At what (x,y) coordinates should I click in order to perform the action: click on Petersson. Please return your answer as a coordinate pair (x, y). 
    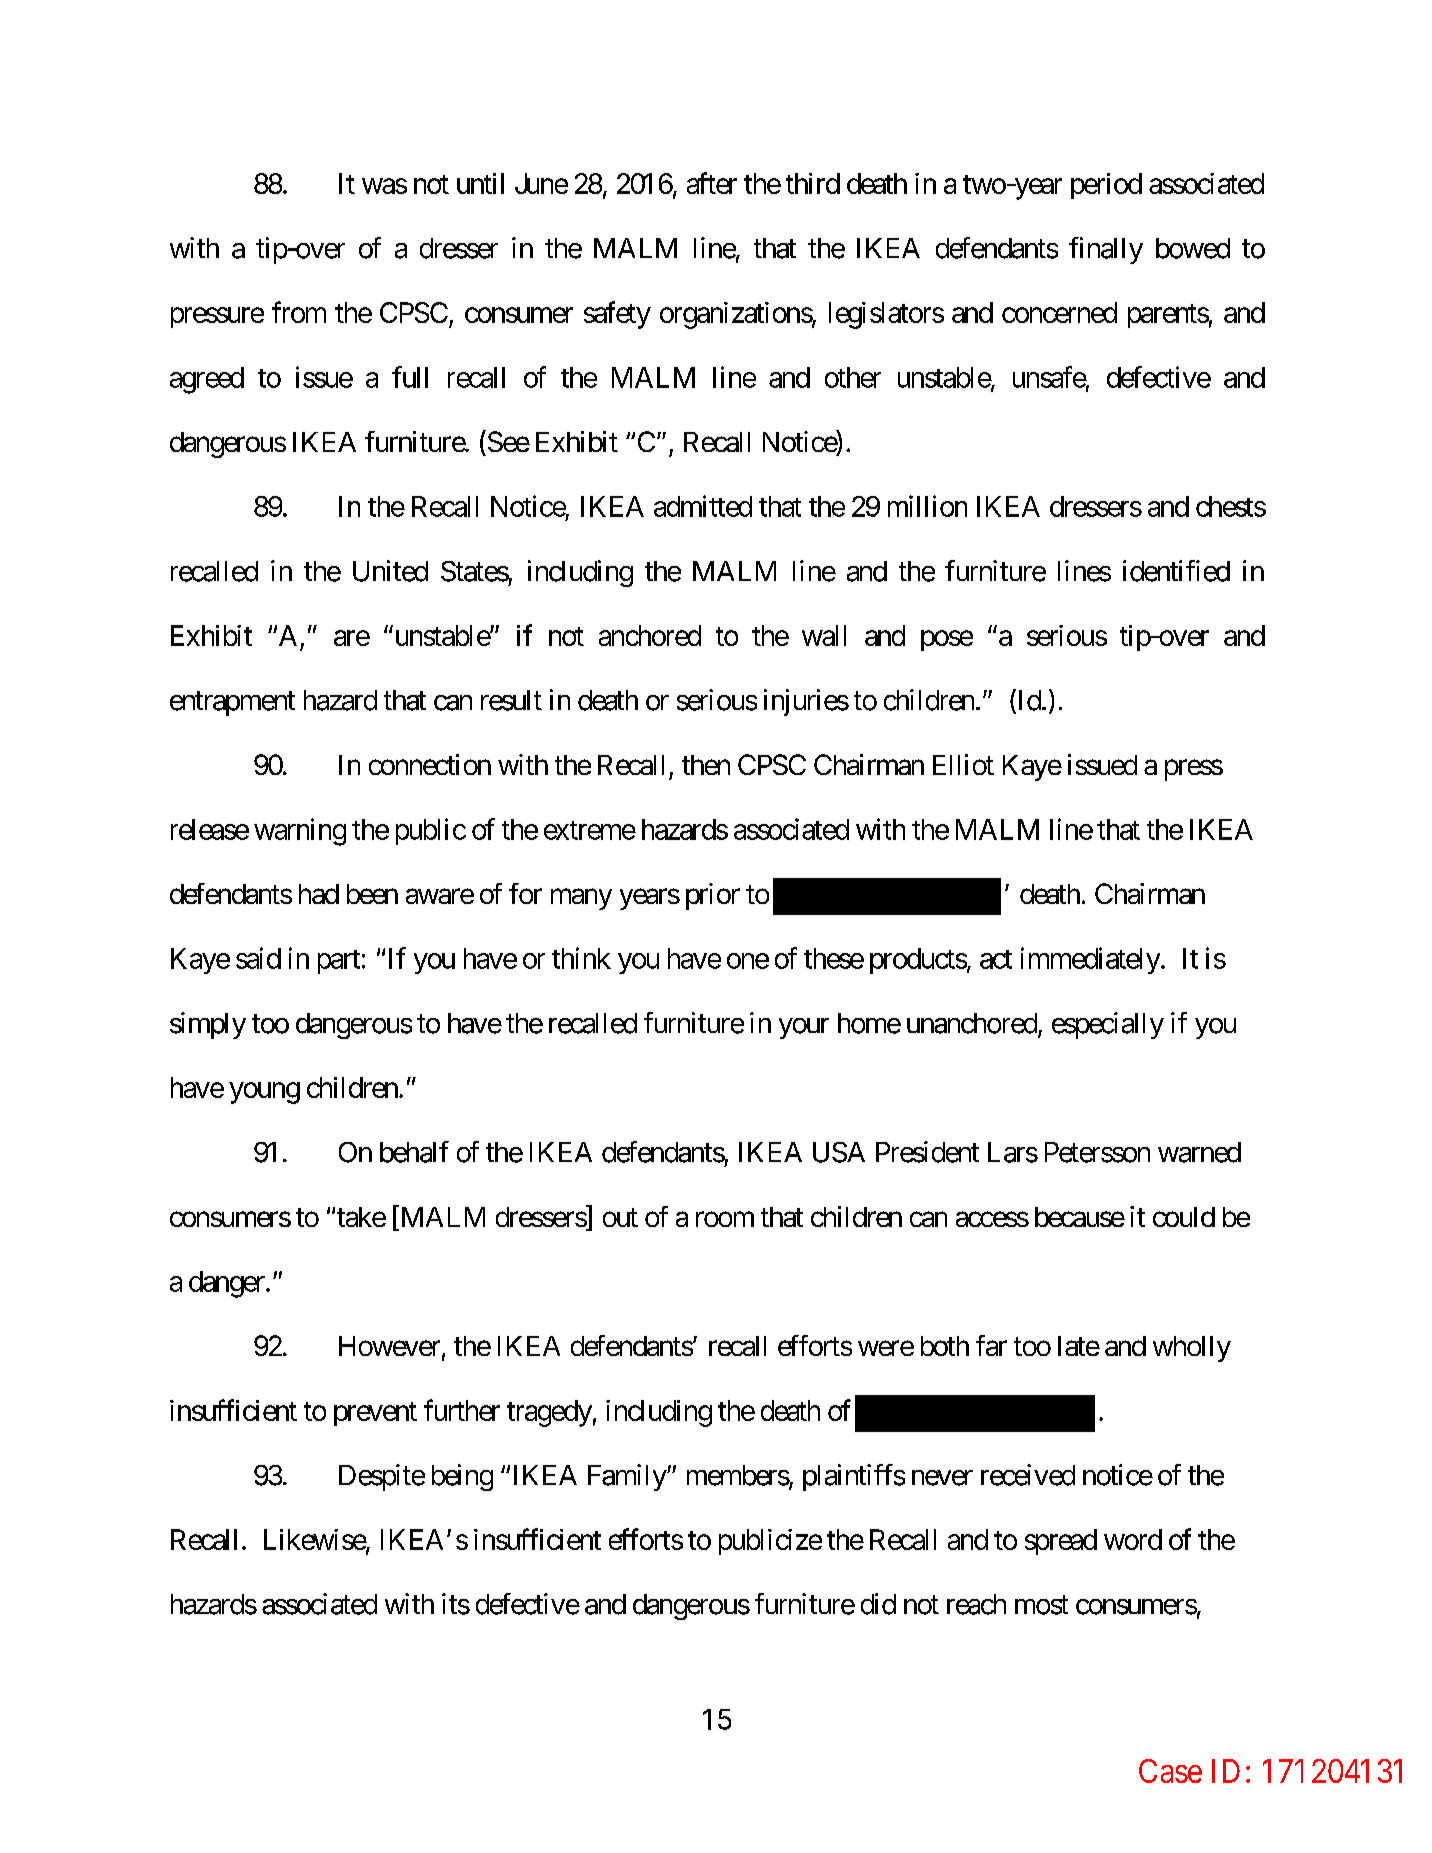
    Looking at the image, I should click on (1097, 1152).
